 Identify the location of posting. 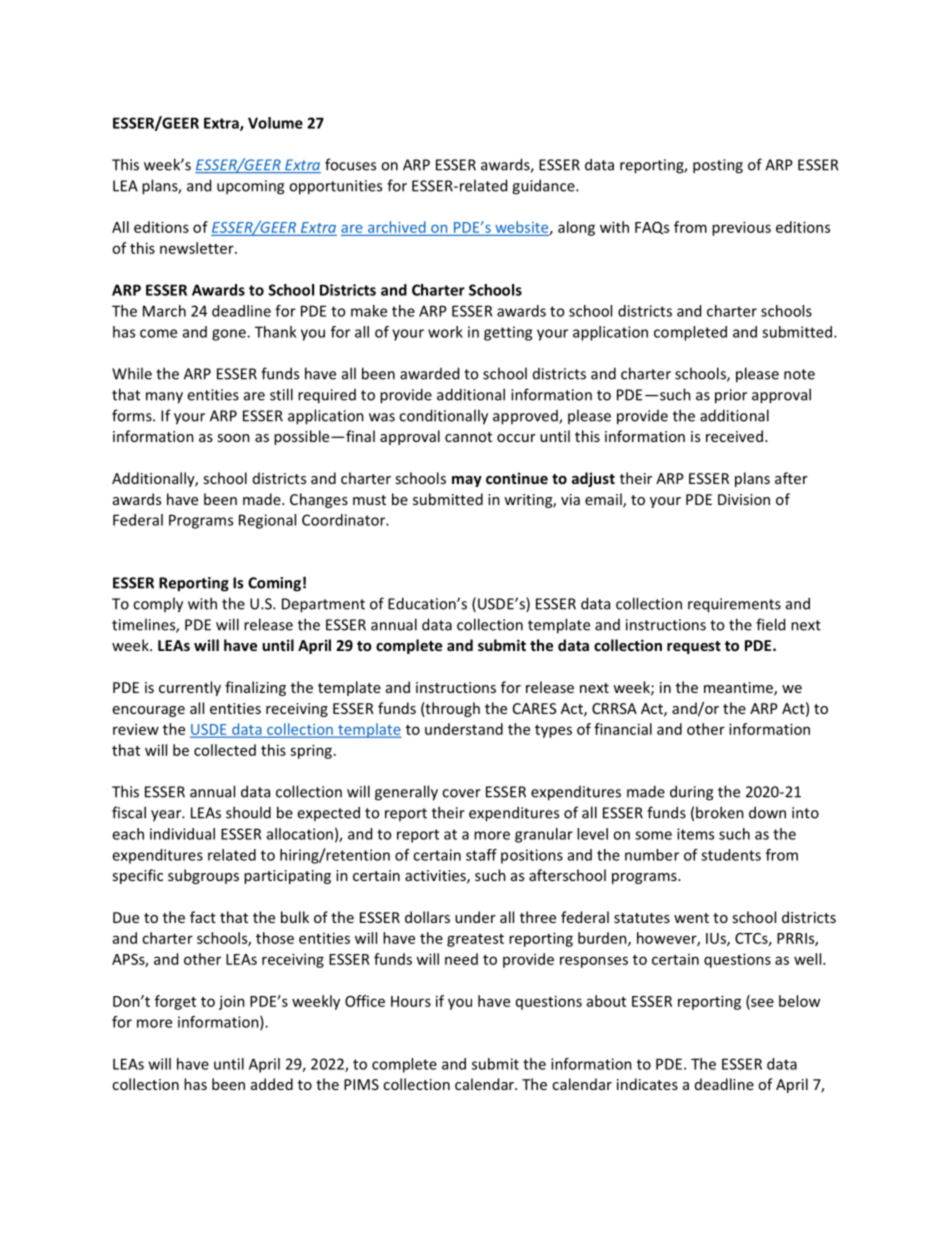
(718, 166).
